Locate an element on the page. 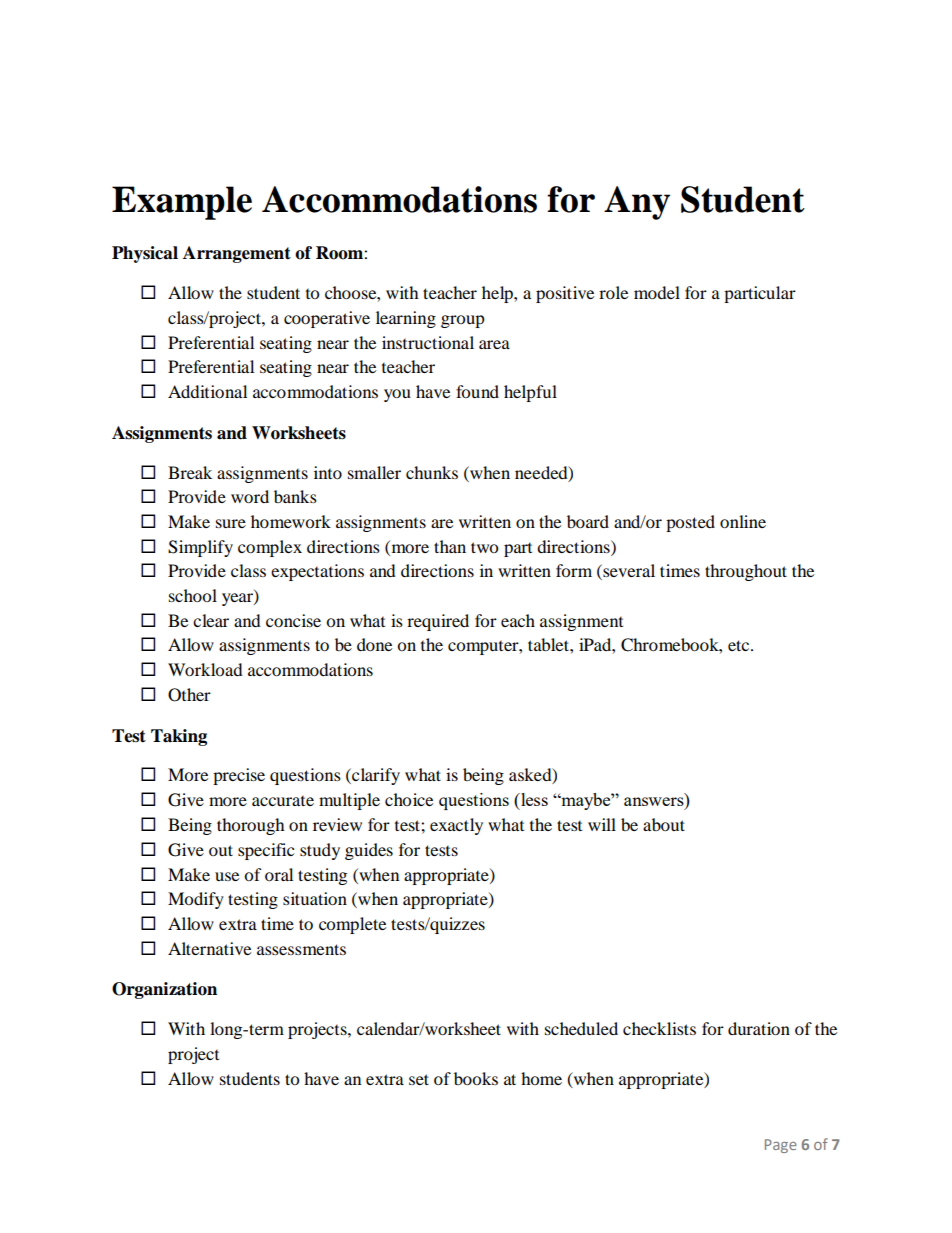 This image has width=952, height=1233. Page is located at coordinates (781, 1146).
